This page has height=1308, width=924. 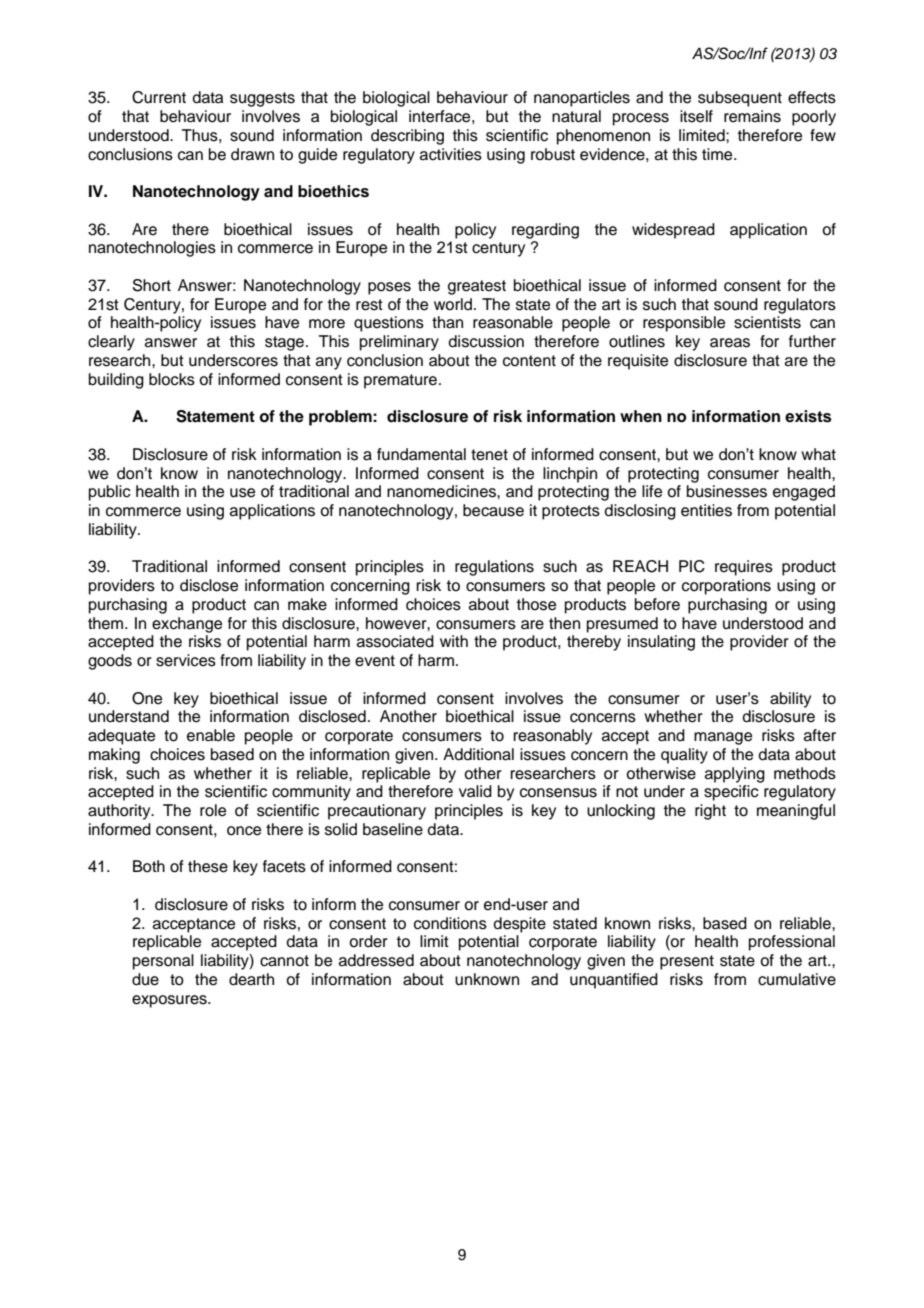 I want to click on Additional, so click(x=478, y=754).
